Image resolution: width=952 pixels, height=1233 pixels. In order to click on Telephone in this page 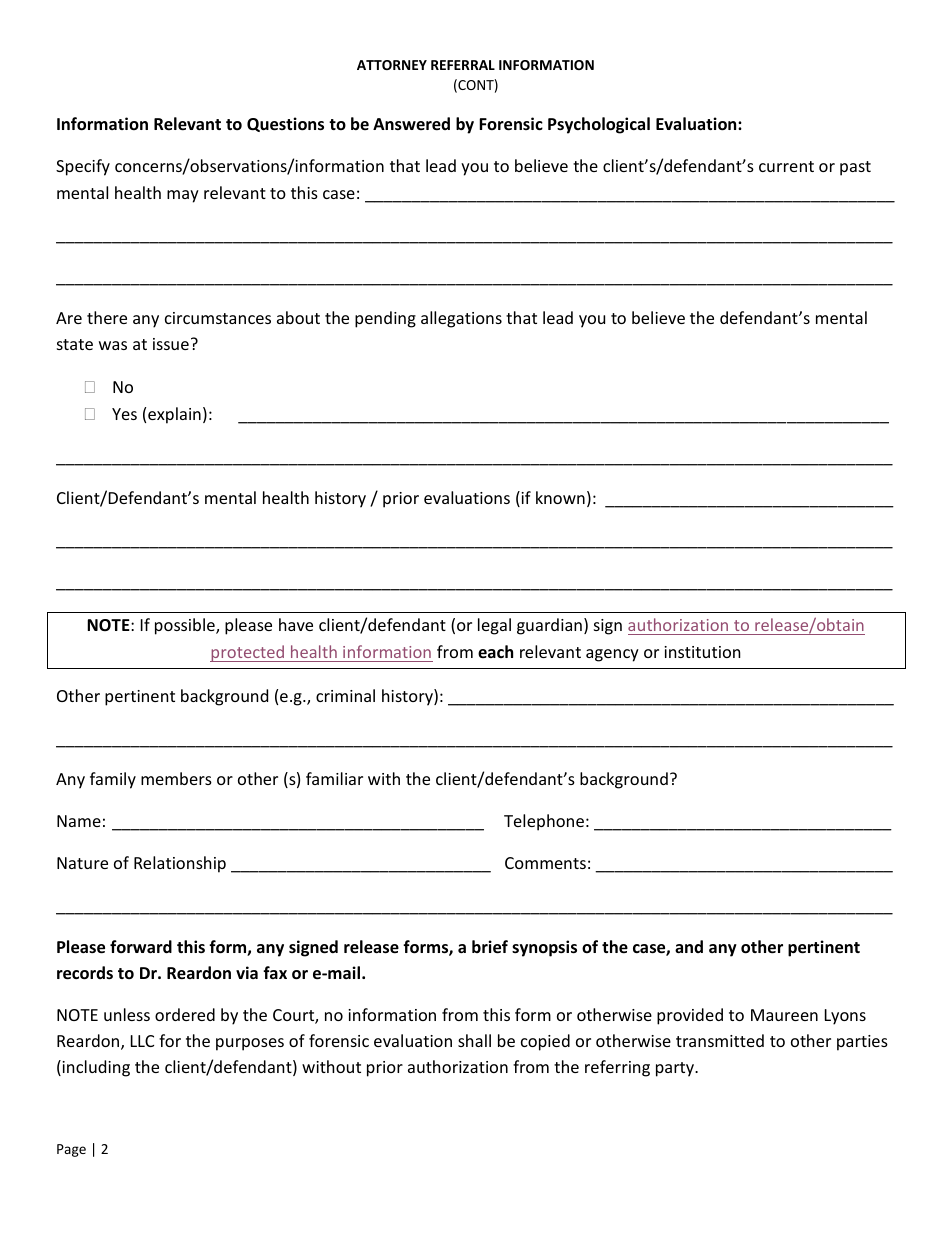, I will do `click(544, 822)`.
